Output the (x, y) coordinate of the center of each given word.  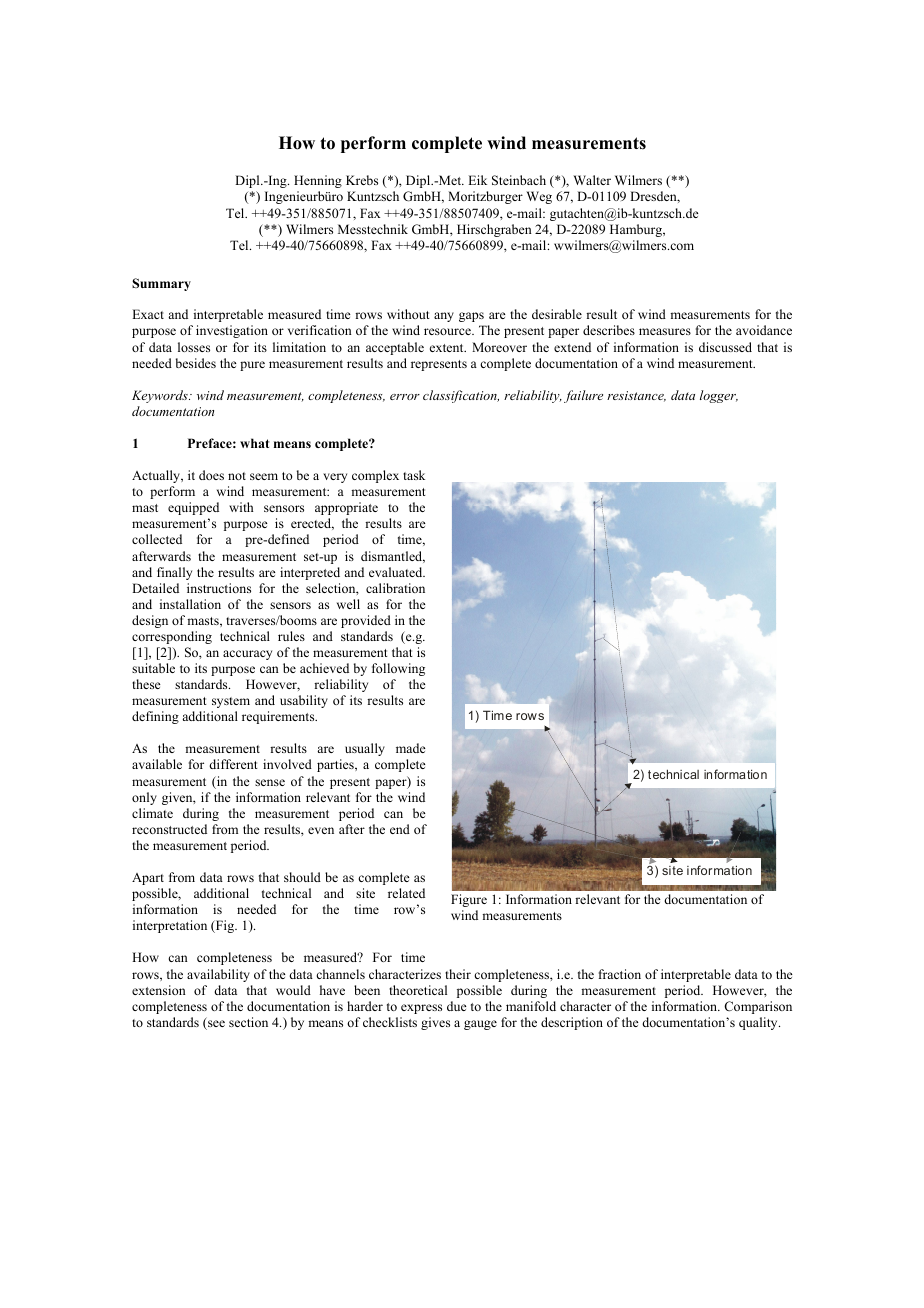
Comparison (758, 1007)
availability (218, 975)
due (457, 1006)
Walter (592, 180)
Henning (318, 181)
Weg (539, 197)
